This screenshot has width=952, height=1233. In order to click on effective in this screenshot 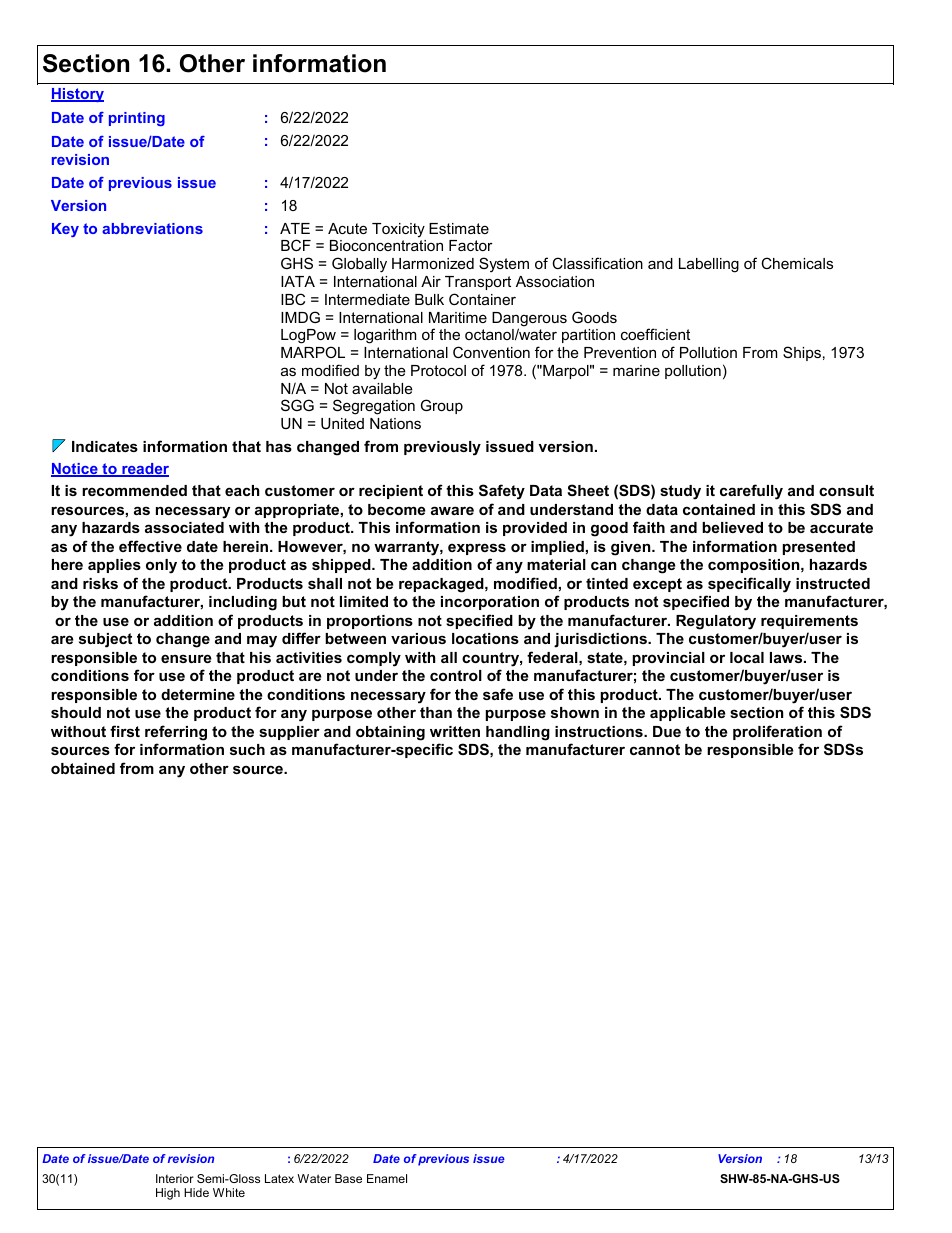, I will do `click(150, 546)`.
